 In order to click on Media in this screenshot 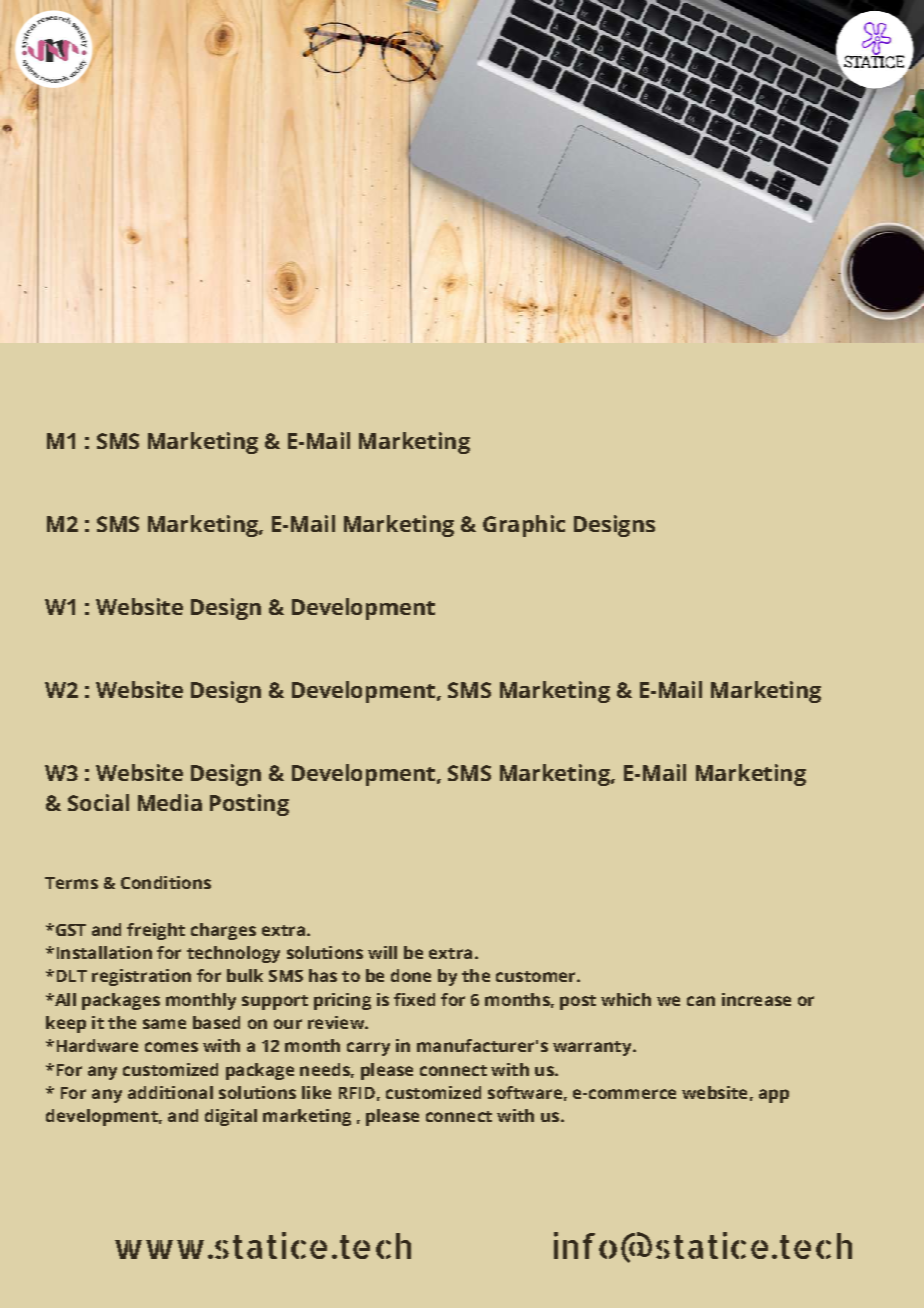, I will do `click(170, 802)`.
